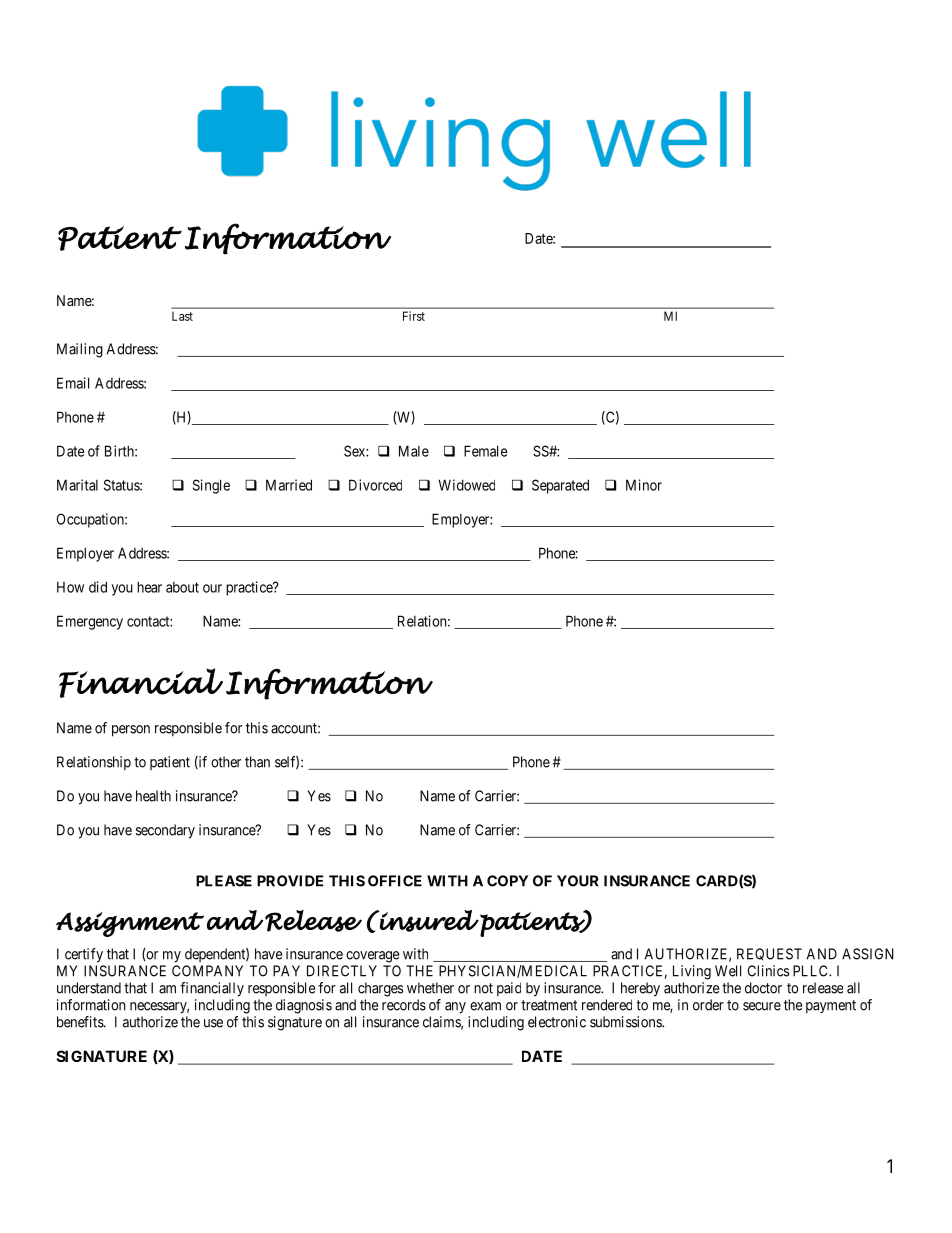  Describe the element at coordinates (213, 1023) in the screenshot. I see `use` at that location.
